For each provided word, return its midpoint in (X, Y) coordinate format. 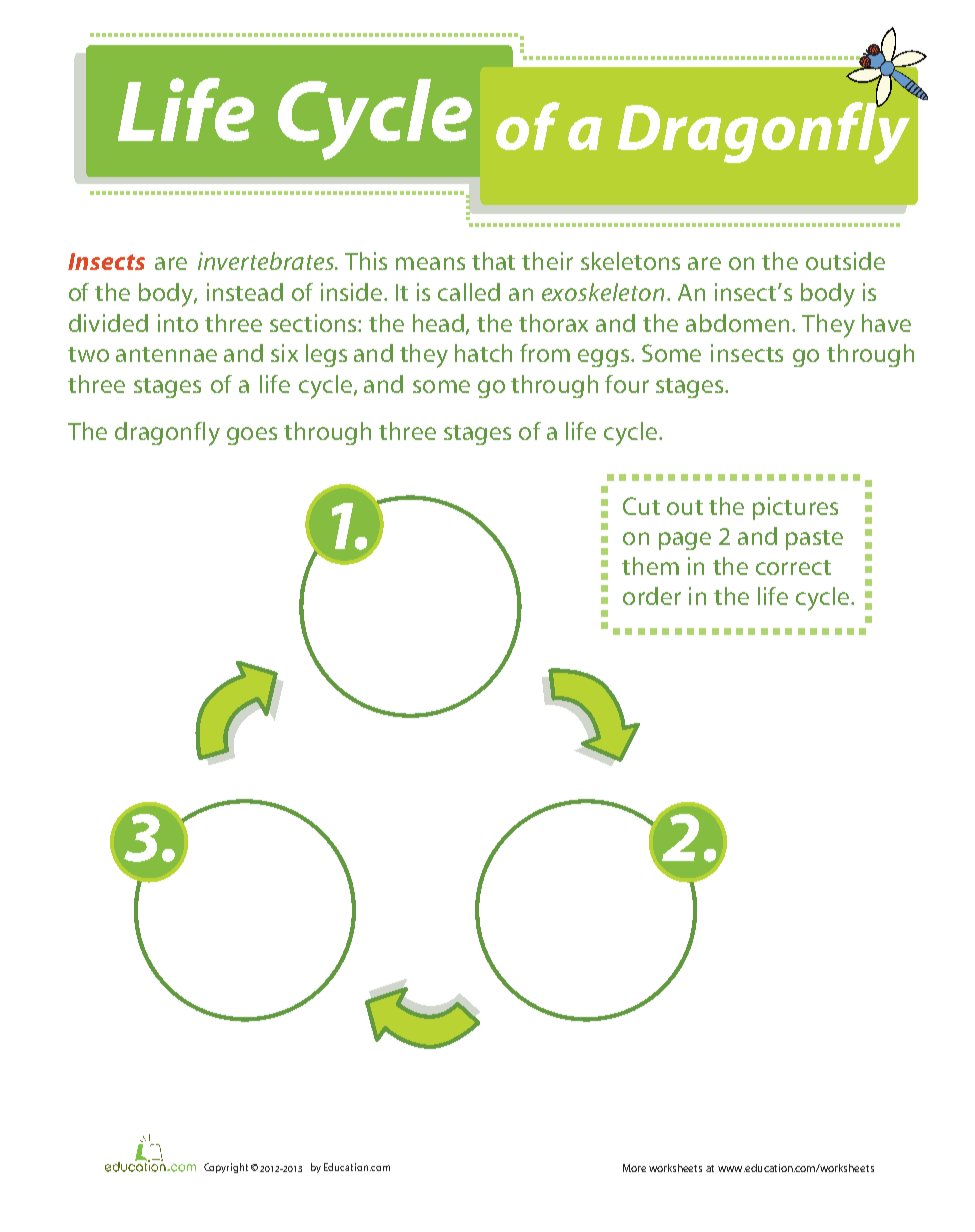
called (469, 292)
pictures (795, 508)
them (650, 566)
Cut (641, 506)
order (652, 596)
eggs (603, 358)
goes (252, 436)
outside (845, 261)
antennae (166, 354)
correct (793, 567)
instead (245, 292)
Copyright (226, 1168)
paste (814, 540)
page (685, 541)
